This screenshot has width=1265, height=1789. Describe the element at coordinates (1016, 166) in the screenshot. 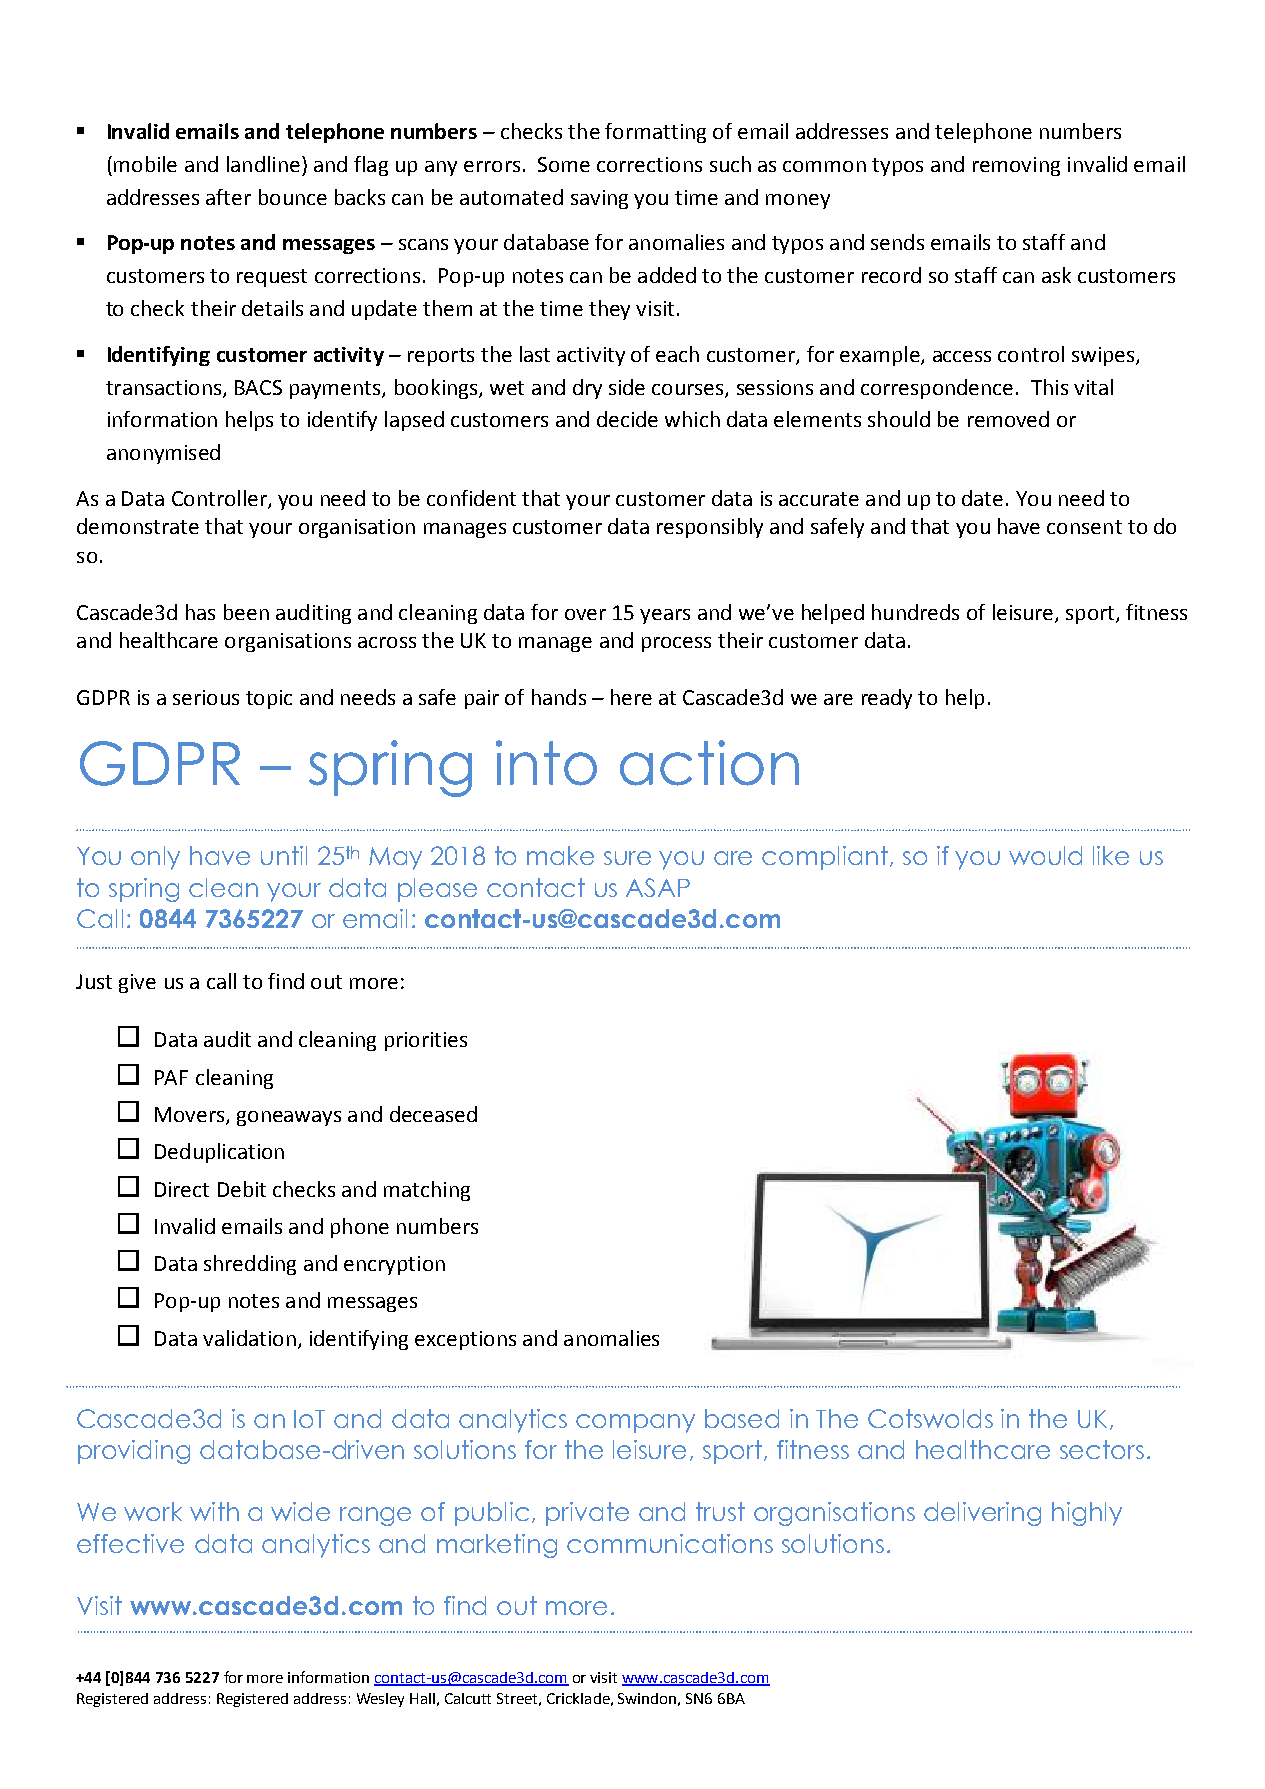

I see `removing` at that location.
